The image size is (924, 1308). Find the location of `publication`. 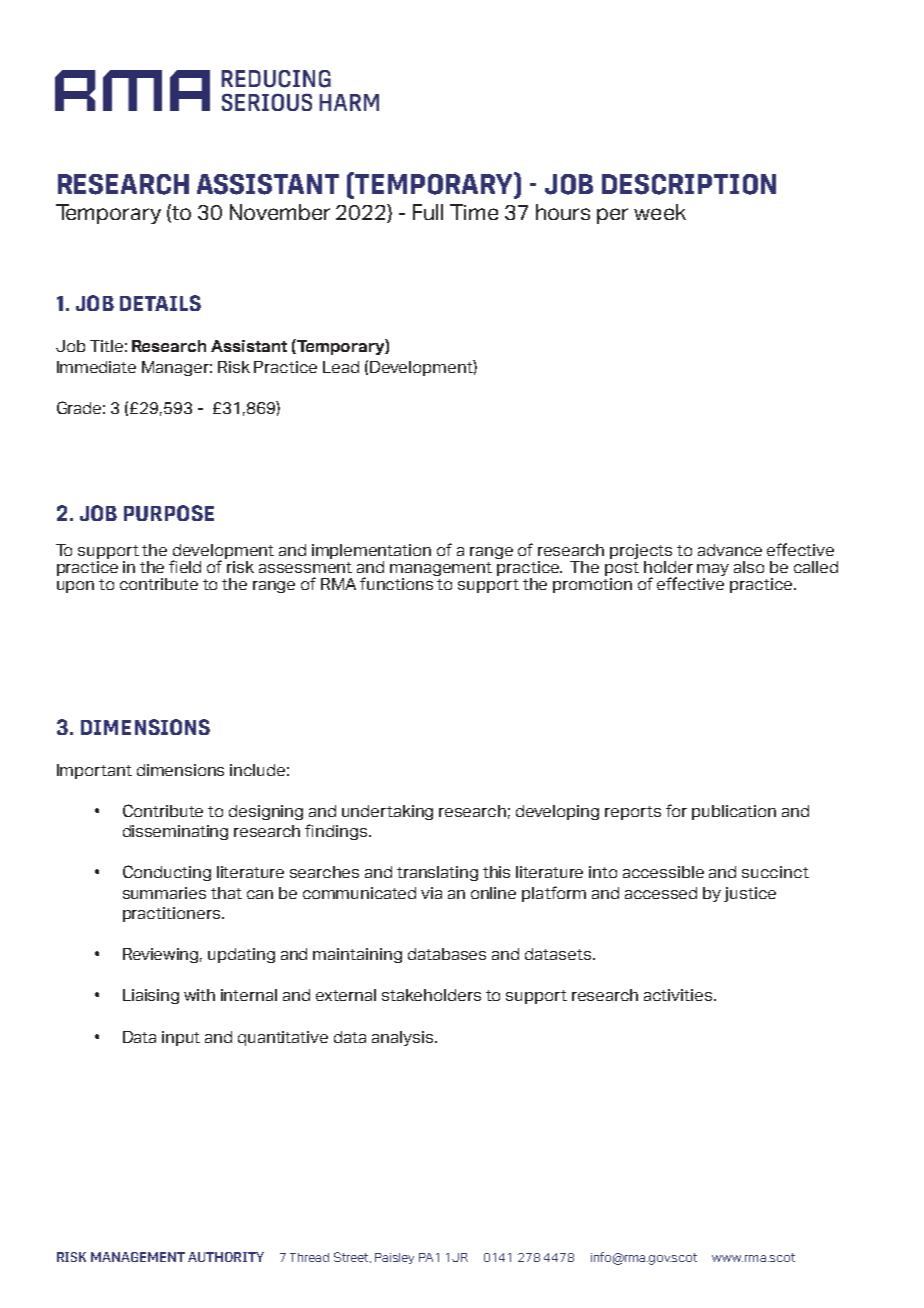

publication is located at coordinates (734, 812).
